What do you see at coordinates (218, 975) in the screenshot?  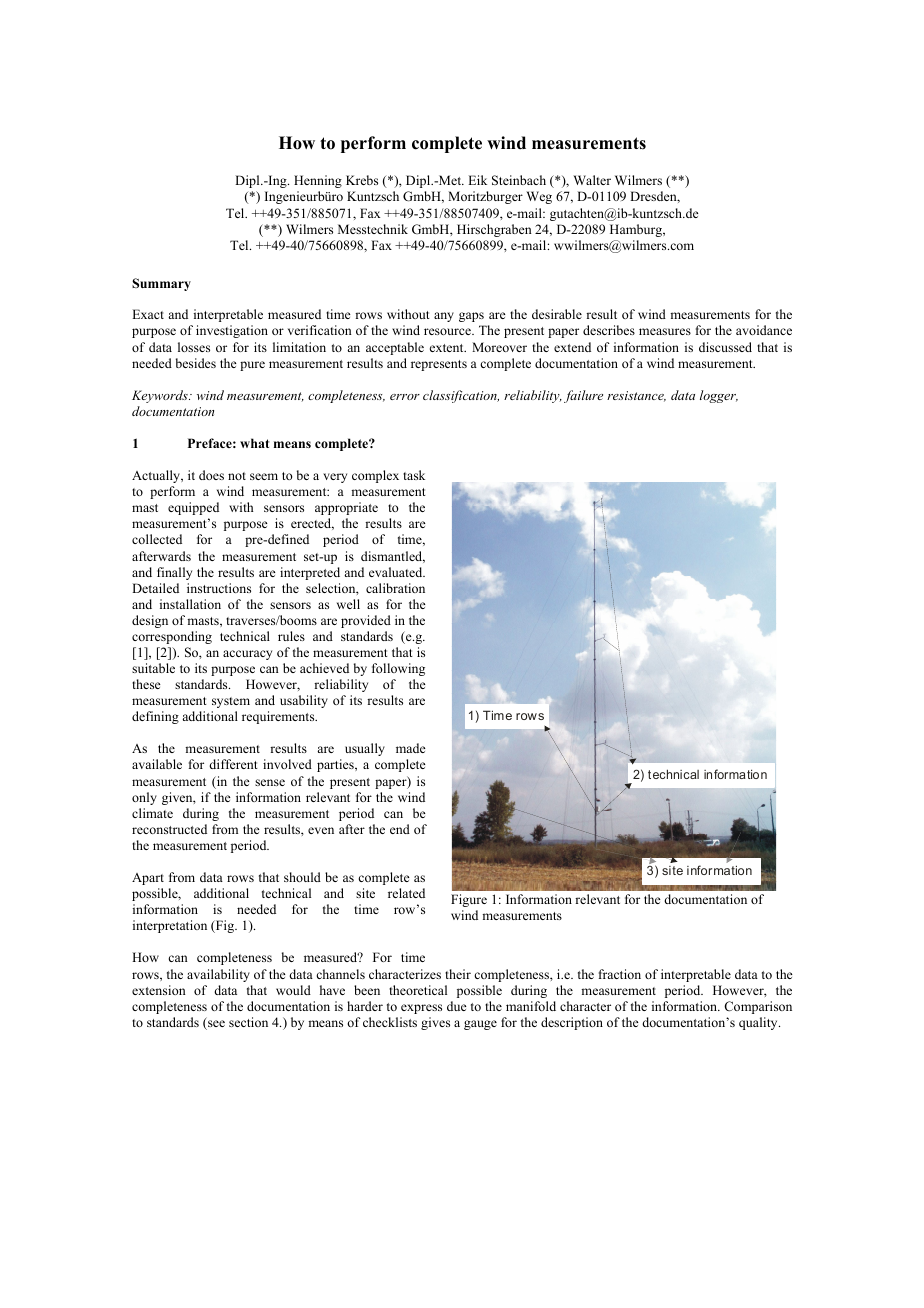 I see `availability` at bounding box center [218, 975].
